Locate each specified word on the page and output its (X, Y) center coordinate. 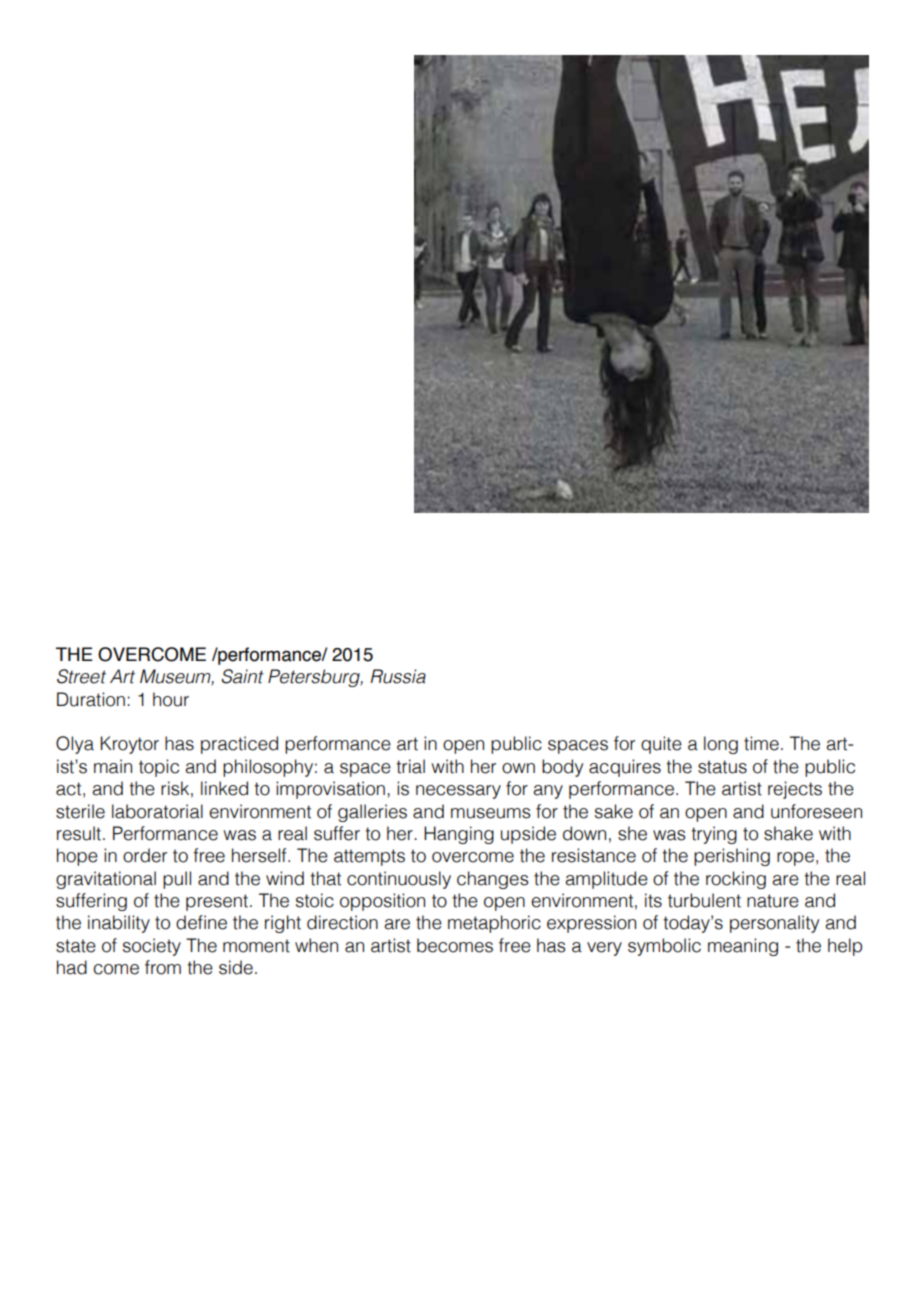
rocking (736, 880)
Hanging (459, 835)
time (761, 743)
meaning (743, 947)
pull (177, 880)
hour (171, 699)
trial (410, 766)
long (721, 745)
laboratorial (157, 811)
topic (159, 768)
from (163, 967)
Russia (398, 676)
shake (788, 833)
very (604, 949)
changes (493, 880)
